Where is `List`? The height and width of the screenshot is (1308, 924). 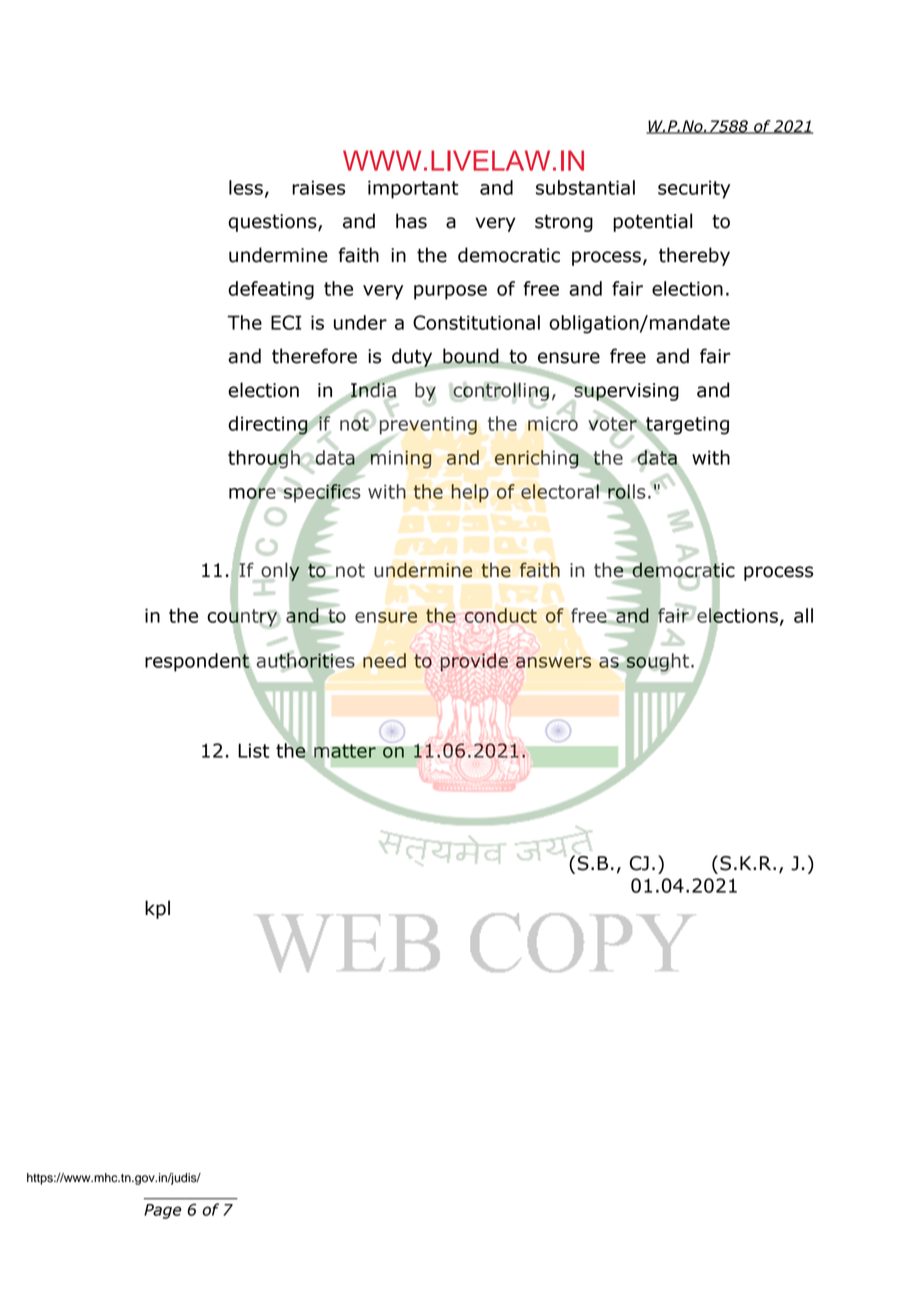 List is located at coordinates (254, 750).
